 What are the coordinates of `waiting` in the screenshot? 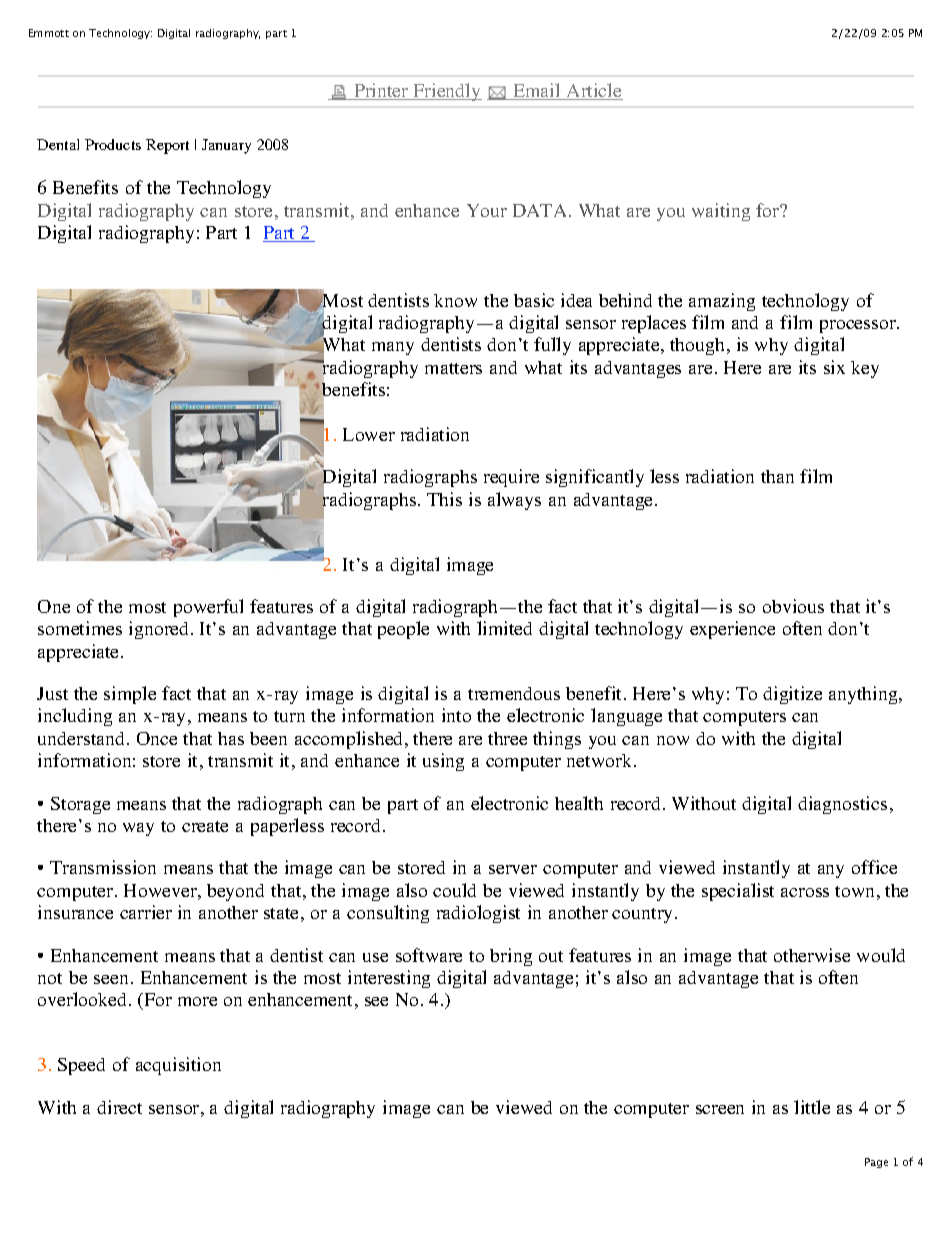 It's located at (721, 212).
